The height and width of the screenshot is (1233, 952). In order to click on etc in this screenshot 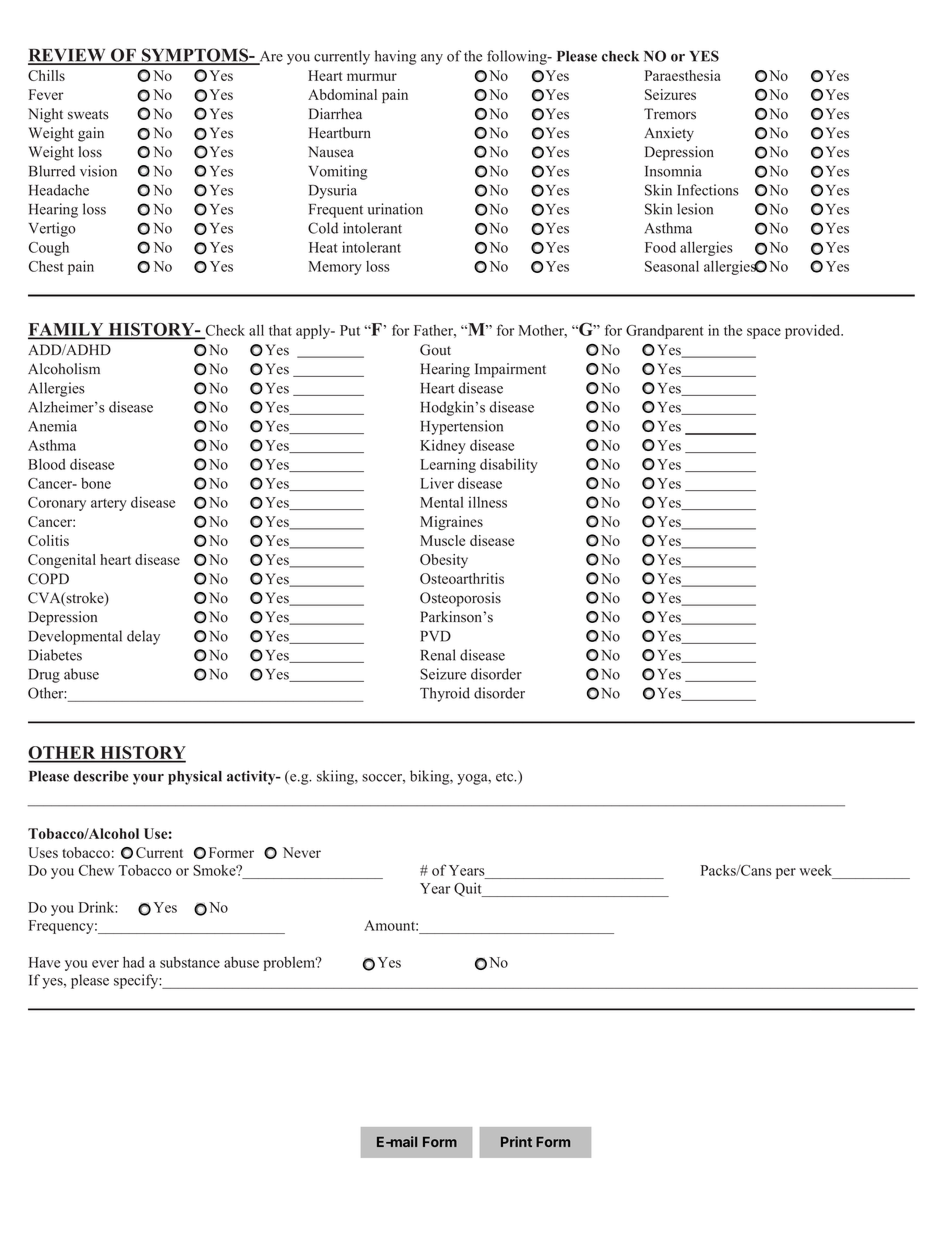, I will do `click(506, 777)`.
